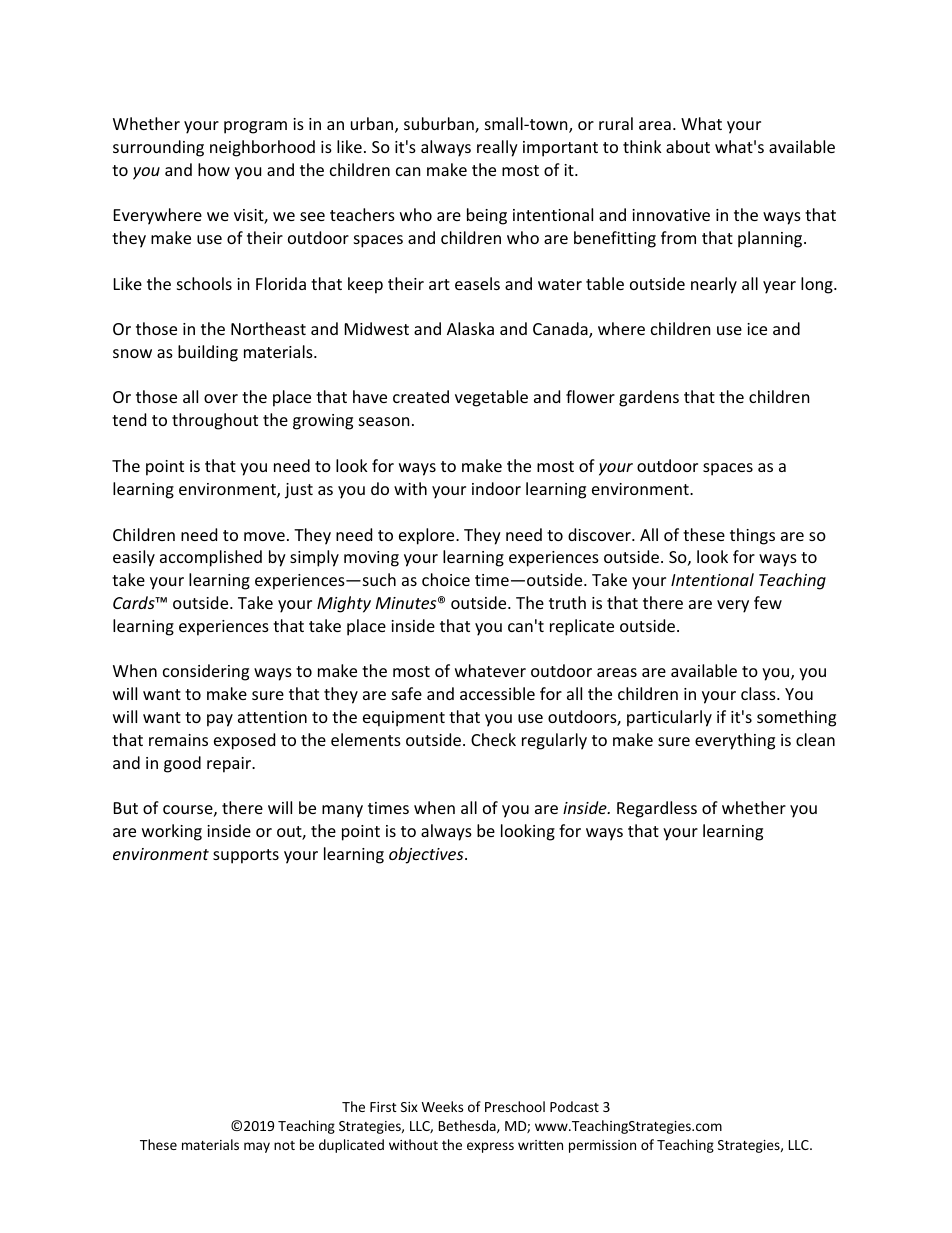  What do you see at coordinates (468, 1126) in the document?
I see `Bethesda` at bounding box center [468, 1126].
